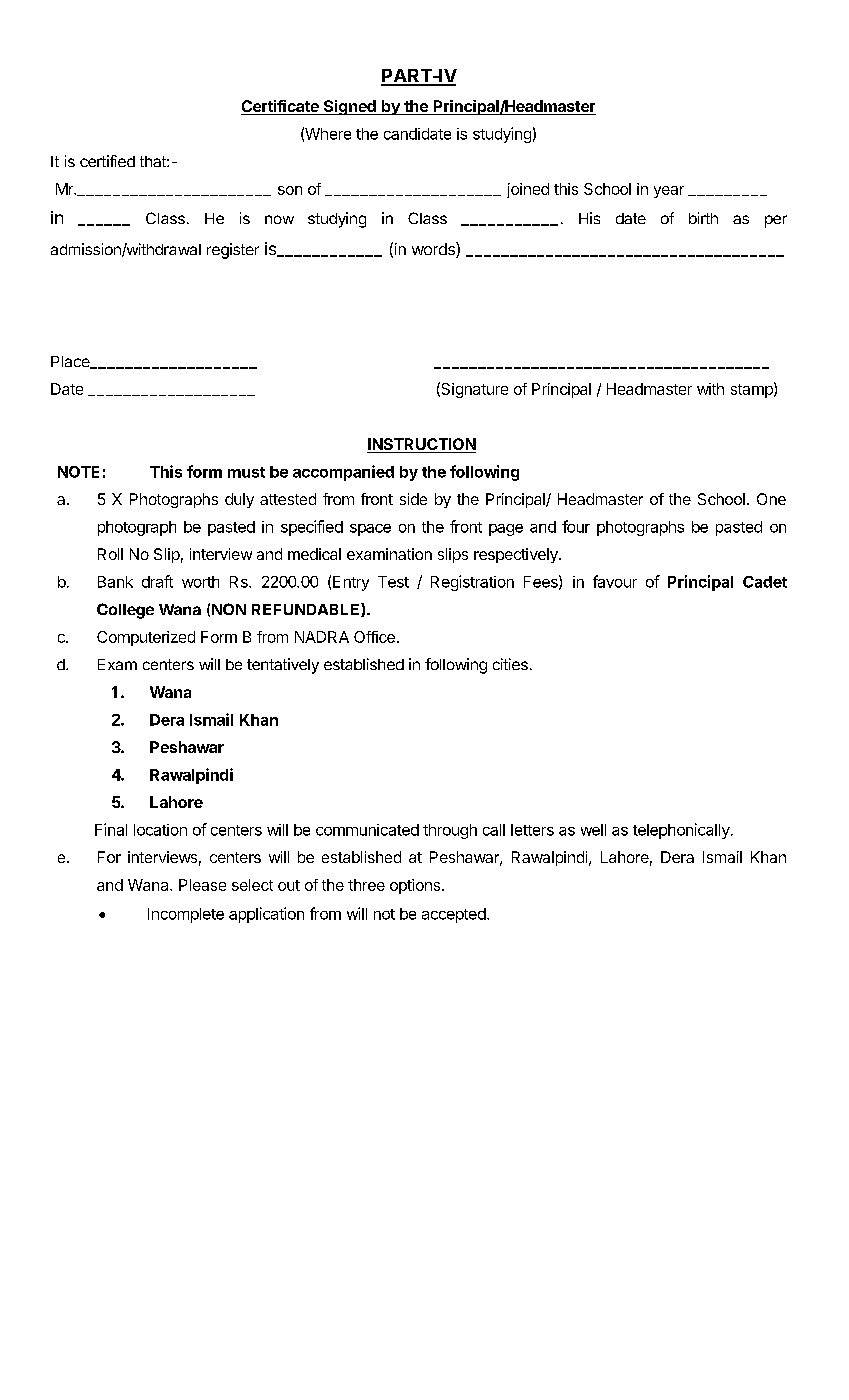 The height and width of the page is (1400, 849). What do you see at coordinates (107, 161) in the page?
I see `certified` at bounding box center [107, 161].
